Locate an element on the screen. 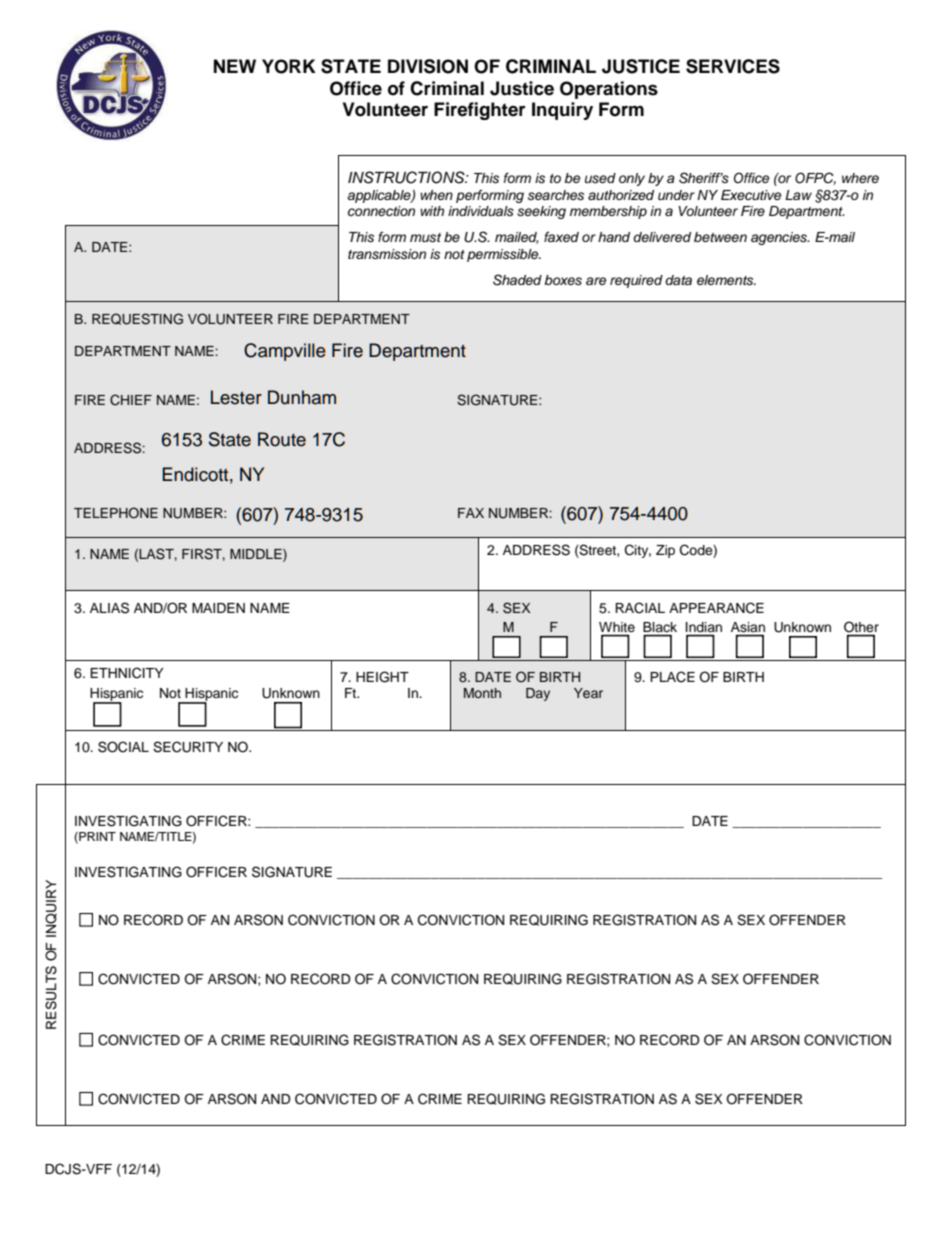 This screenshot has height=1233, width=952. Zip is located at coordinates (665, 551).
